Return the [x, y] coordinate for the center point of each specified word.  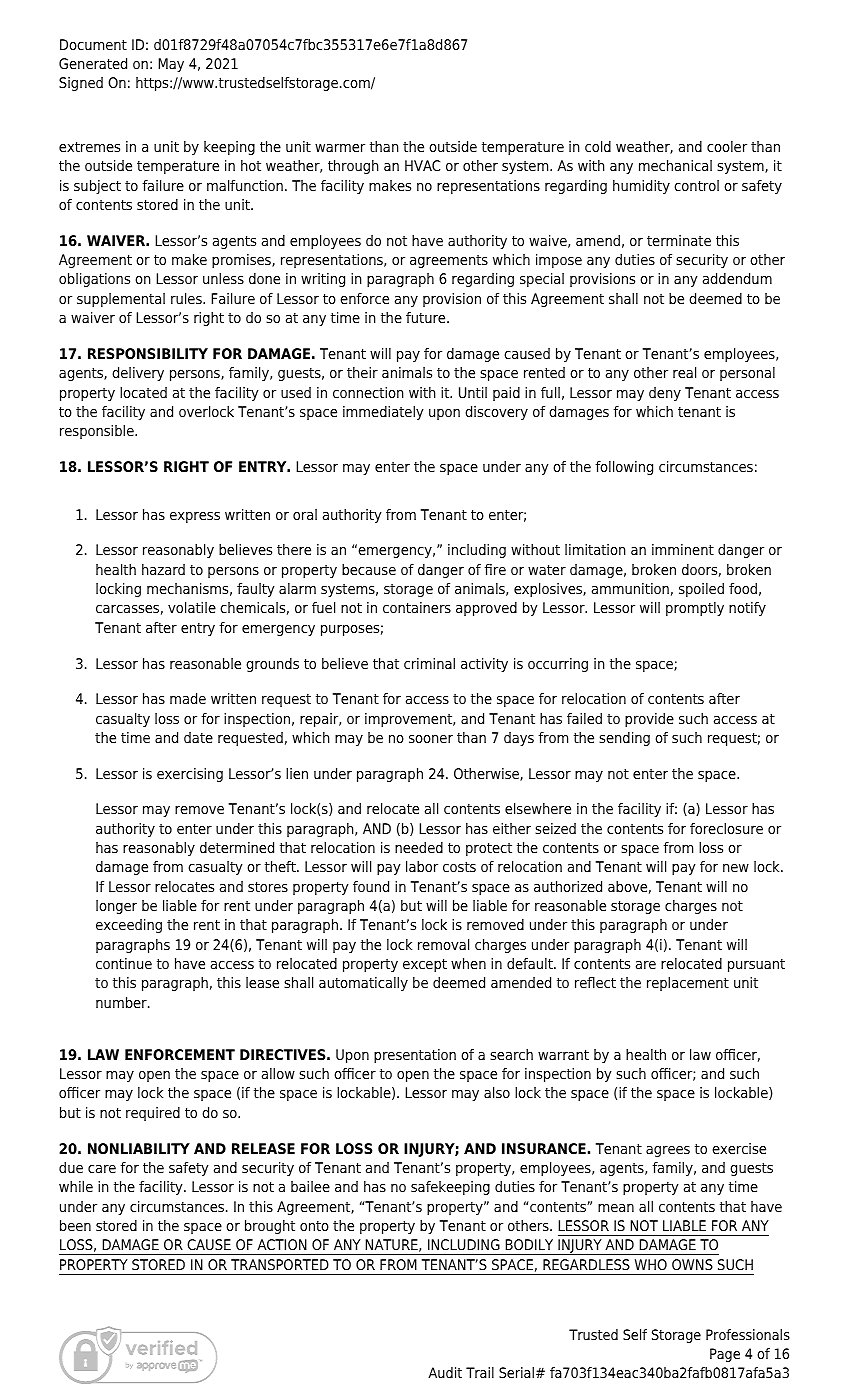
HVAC [422, 165]
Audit [445, 1372]
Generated [93, 64]
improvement [410, 720]
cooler [727, 146]
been [75, 1226]
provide [649, 720]
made [188, 699]
